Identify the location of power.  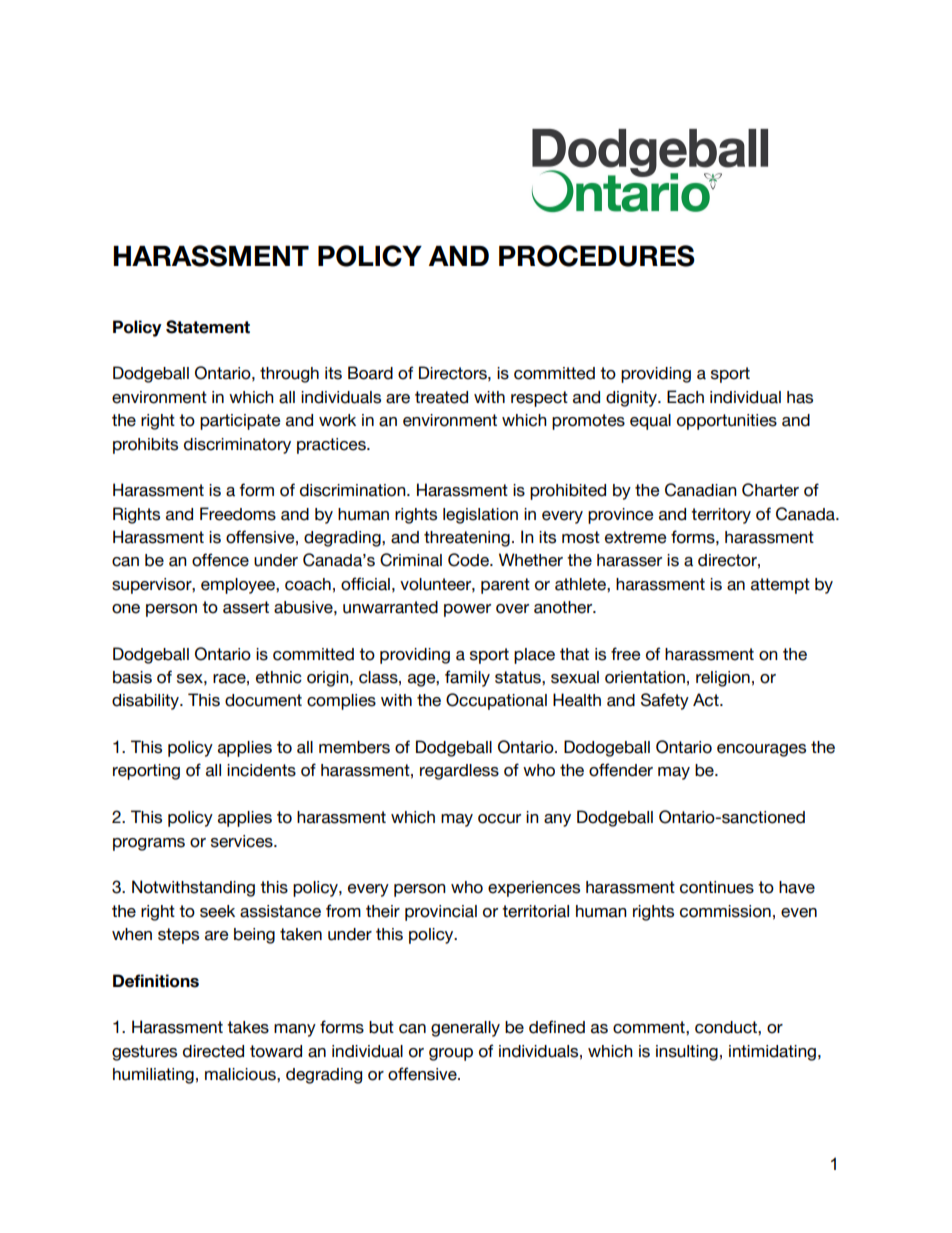
(467, 610).
